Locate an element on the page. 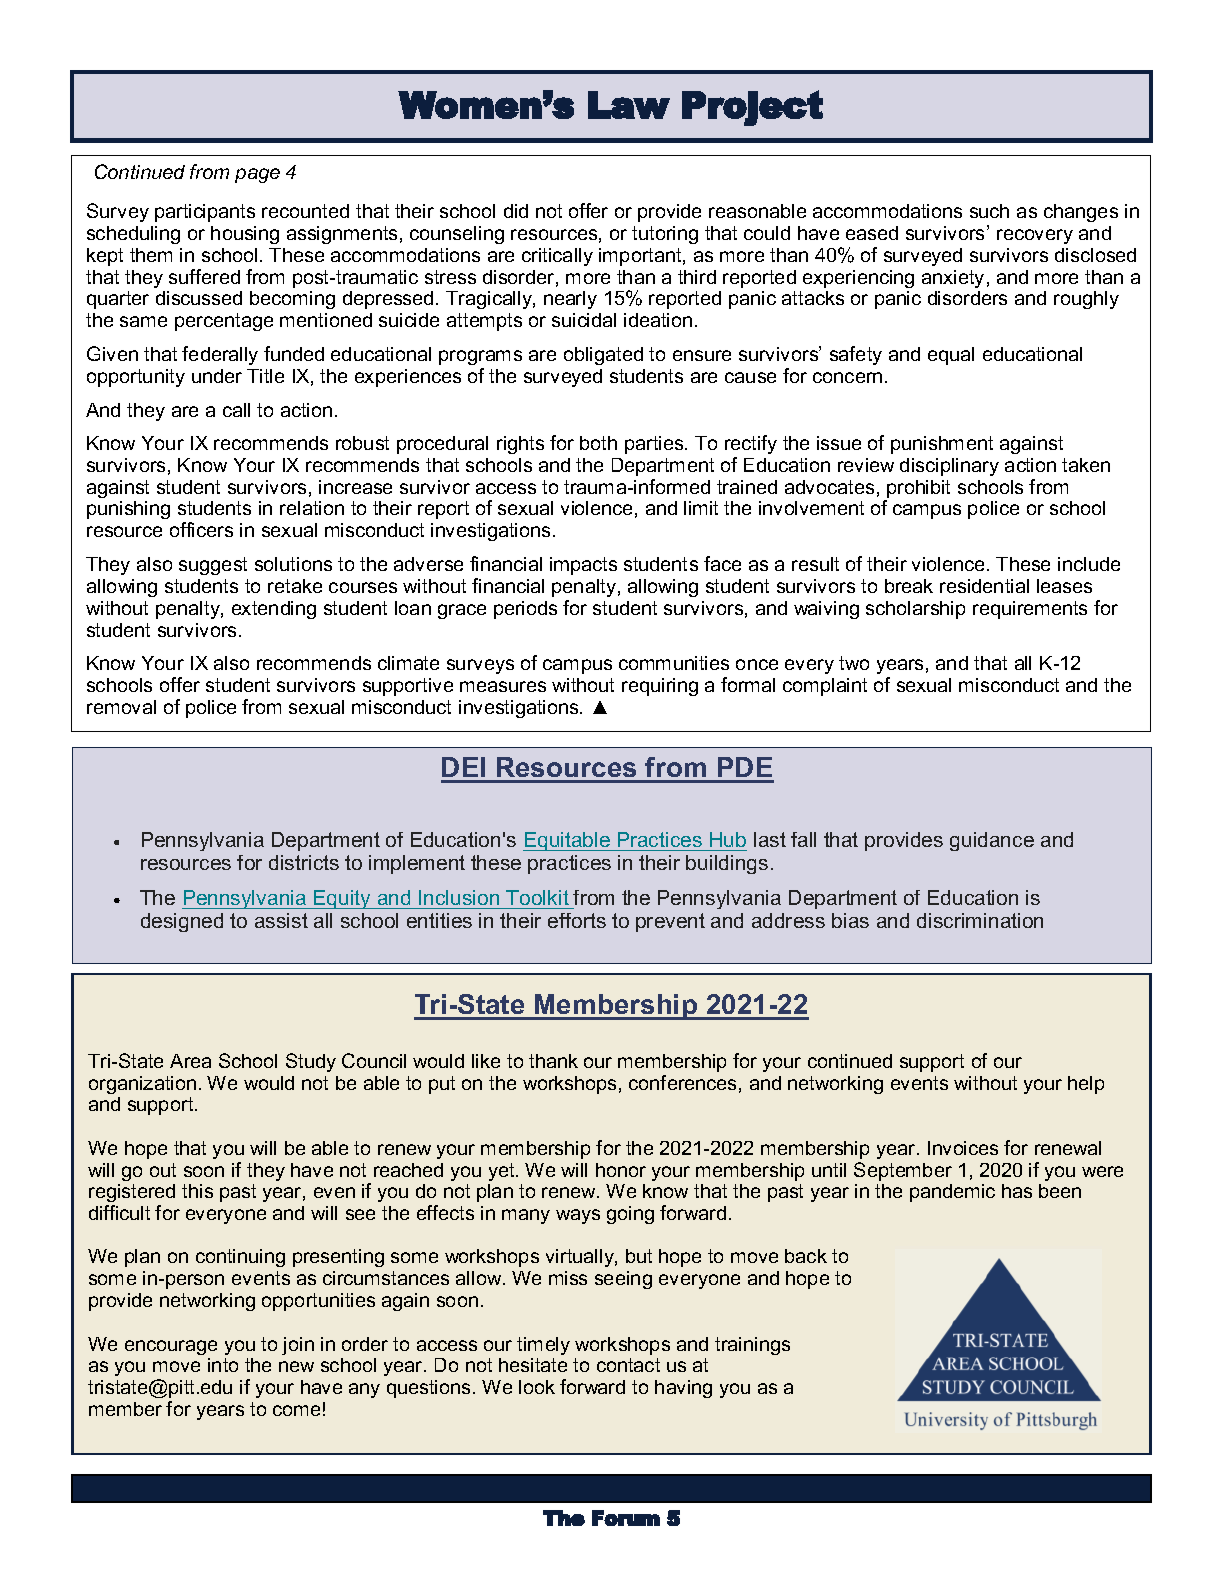 The width and height of the page is (1223, 1583). into is located at coordinates (223, 1365).
